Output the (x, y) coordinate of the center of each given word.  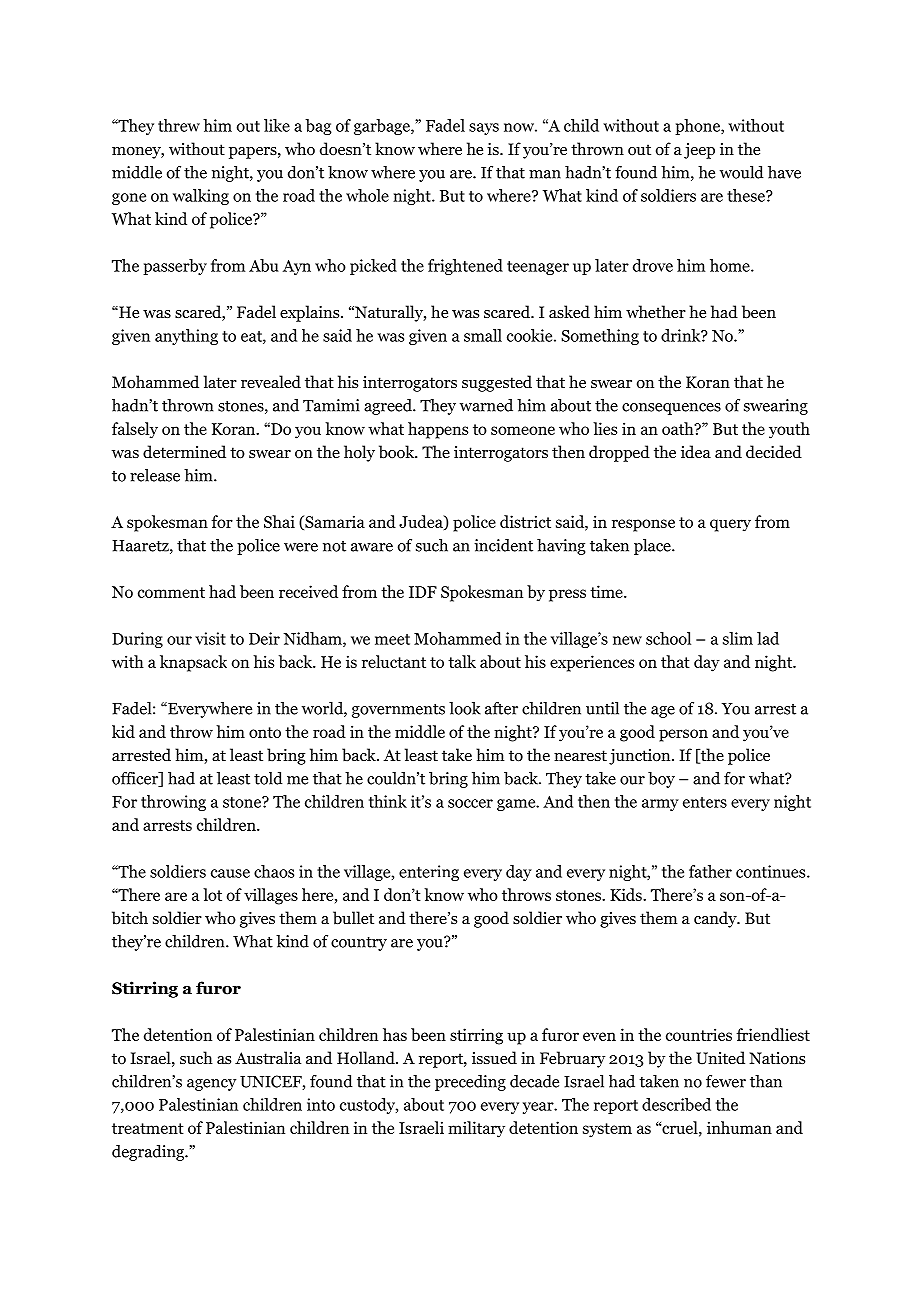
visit (210, 638)
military (476, 1129)
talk (462, 661)
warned (486, 405)
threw (179, 125)
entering (429, 873)
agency (211, 1085)
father (710, 871)
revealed (271, 381)
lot (212, 894)
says (484, 129)
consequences (671, 409)
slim (738, 638)
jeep (699, 151)
